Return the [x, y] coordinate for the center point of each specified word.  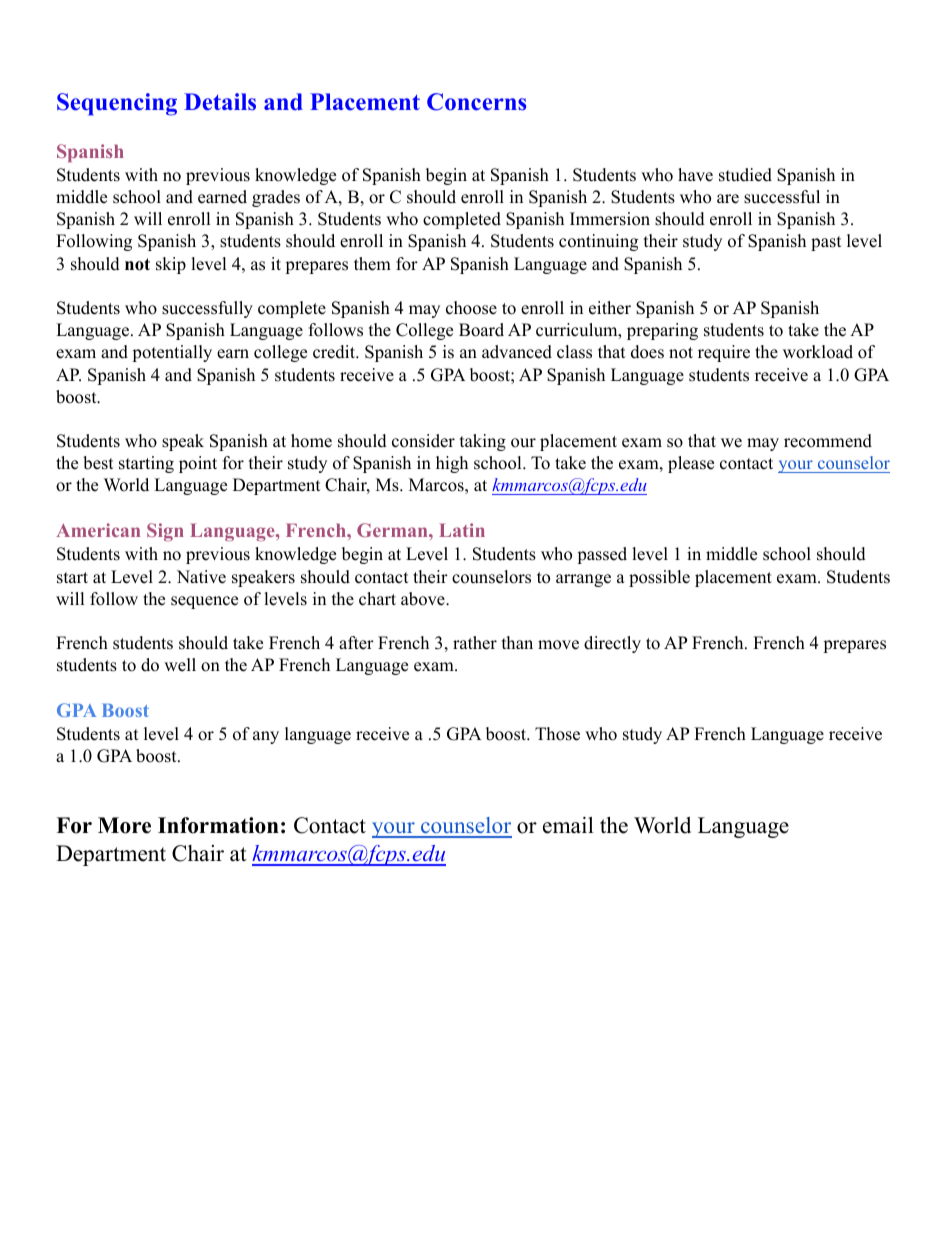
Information [218, 825]
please [691, 464]
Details [220, 102]
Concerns [476, 102]
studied [745, 175]
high [452, 464]
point [198, 464]
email [568, 825]
